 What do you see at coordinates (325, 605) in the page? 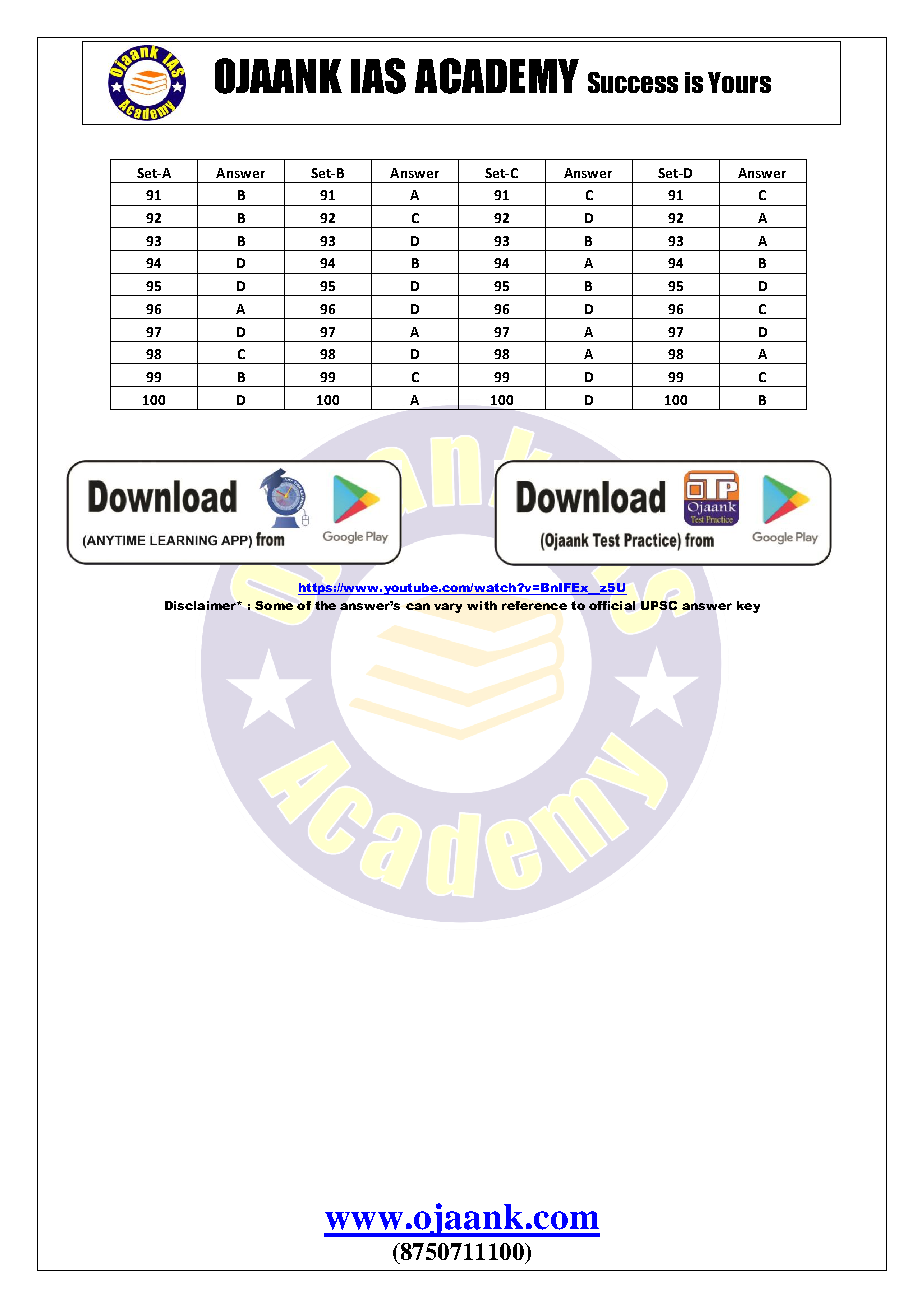
I see `the` at bounding box center [325, 605].
